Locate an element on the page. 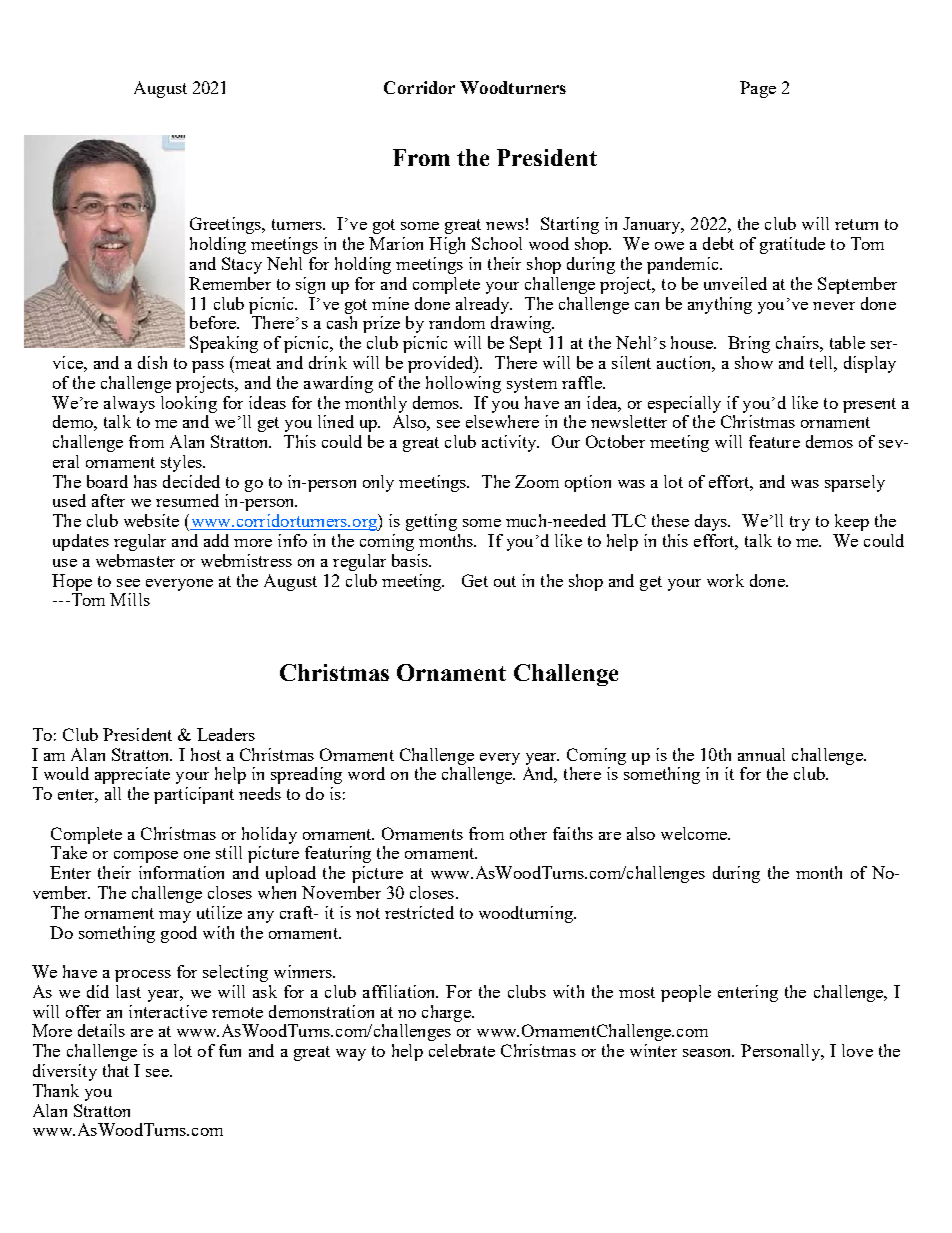  celebrate is located at coordinates (462, 1050).
